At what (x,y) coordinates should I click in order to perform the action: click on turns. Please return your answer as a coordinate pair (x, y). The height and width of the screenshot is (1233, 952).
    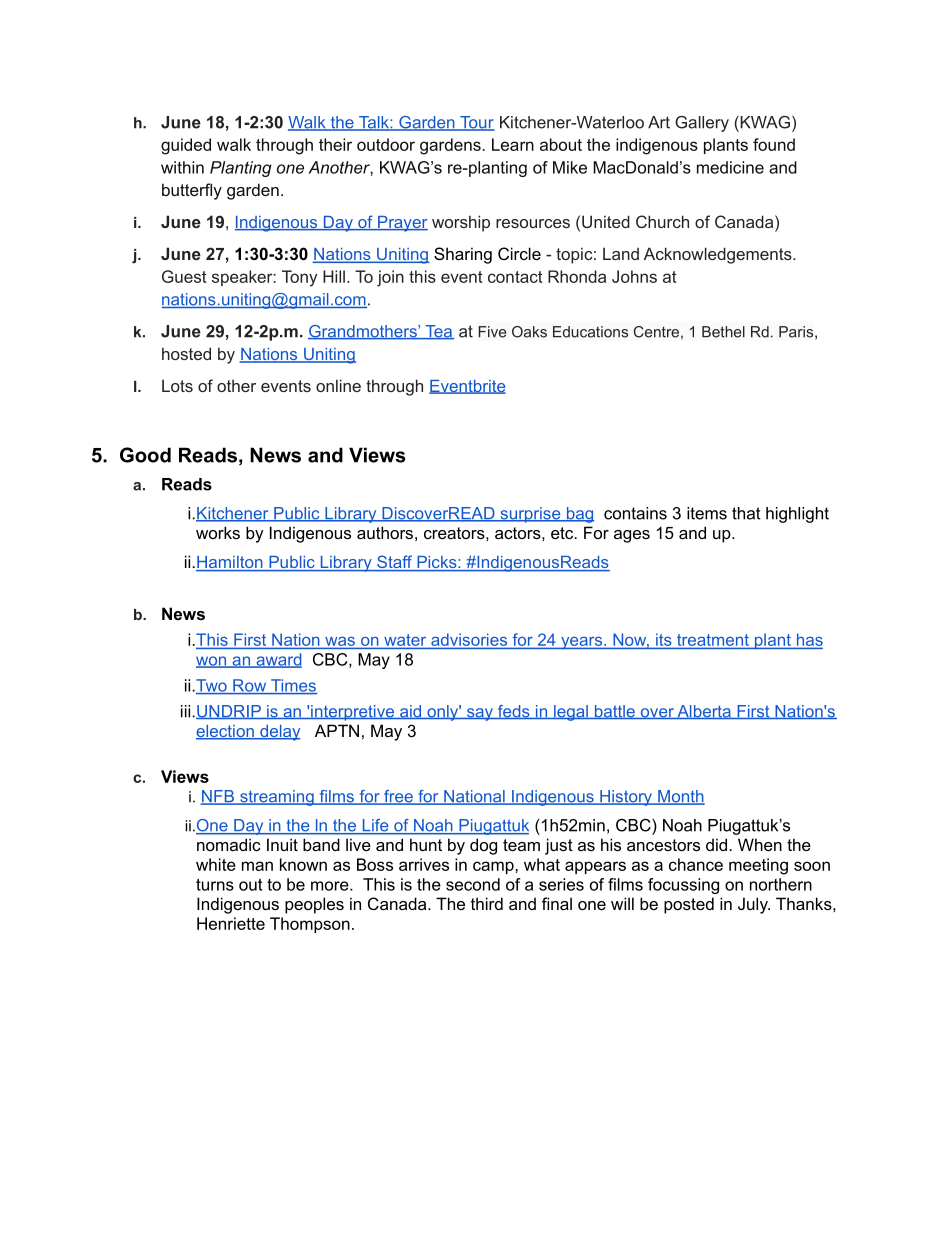
    Looking at the image, I should click on (215, 884).
